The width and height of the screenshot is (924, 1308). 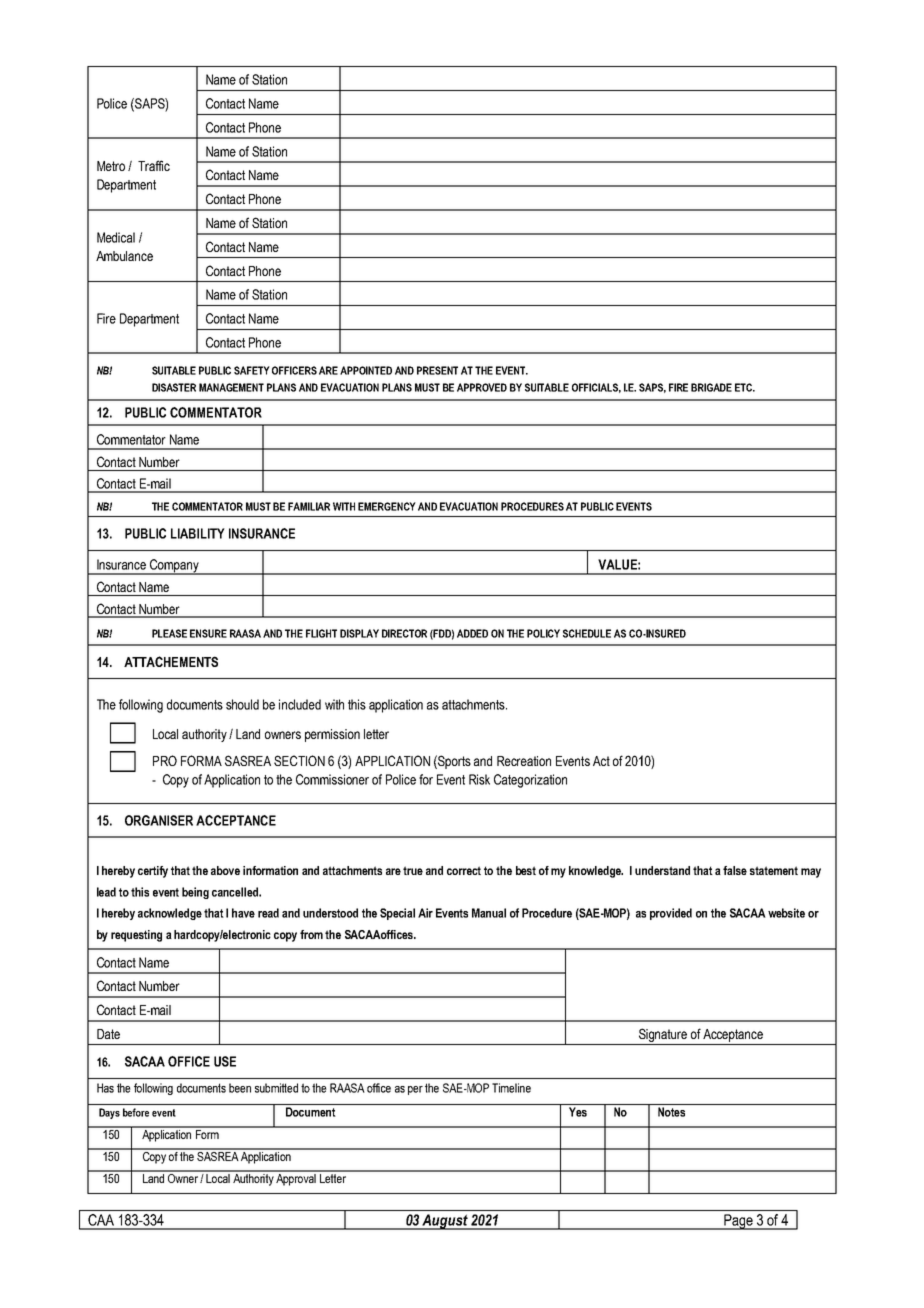 I want to click on BRIGADE, so click(x=711, y=387).
